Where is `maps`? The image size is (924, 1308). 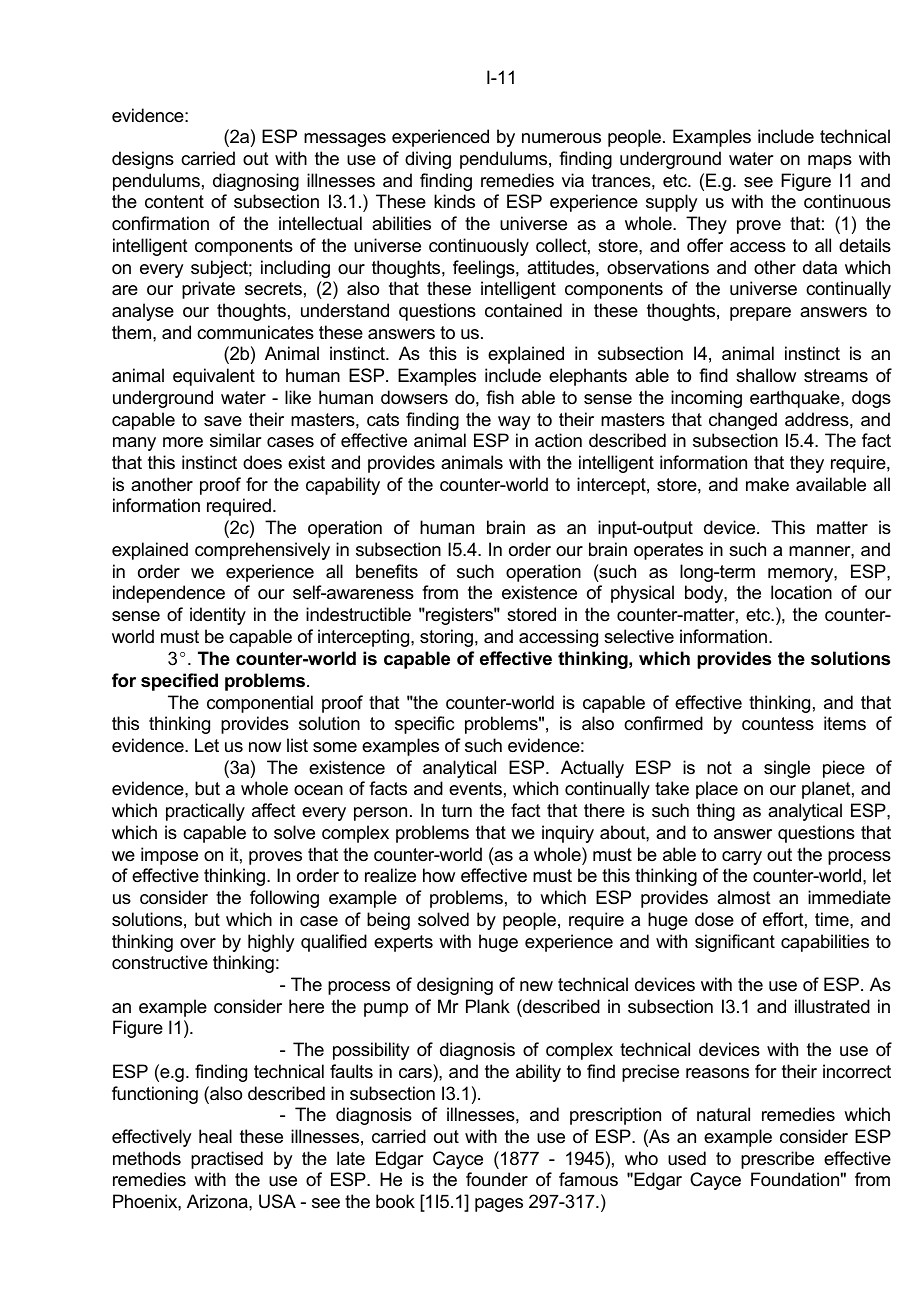 maps is located at coordinates (830, 162).
